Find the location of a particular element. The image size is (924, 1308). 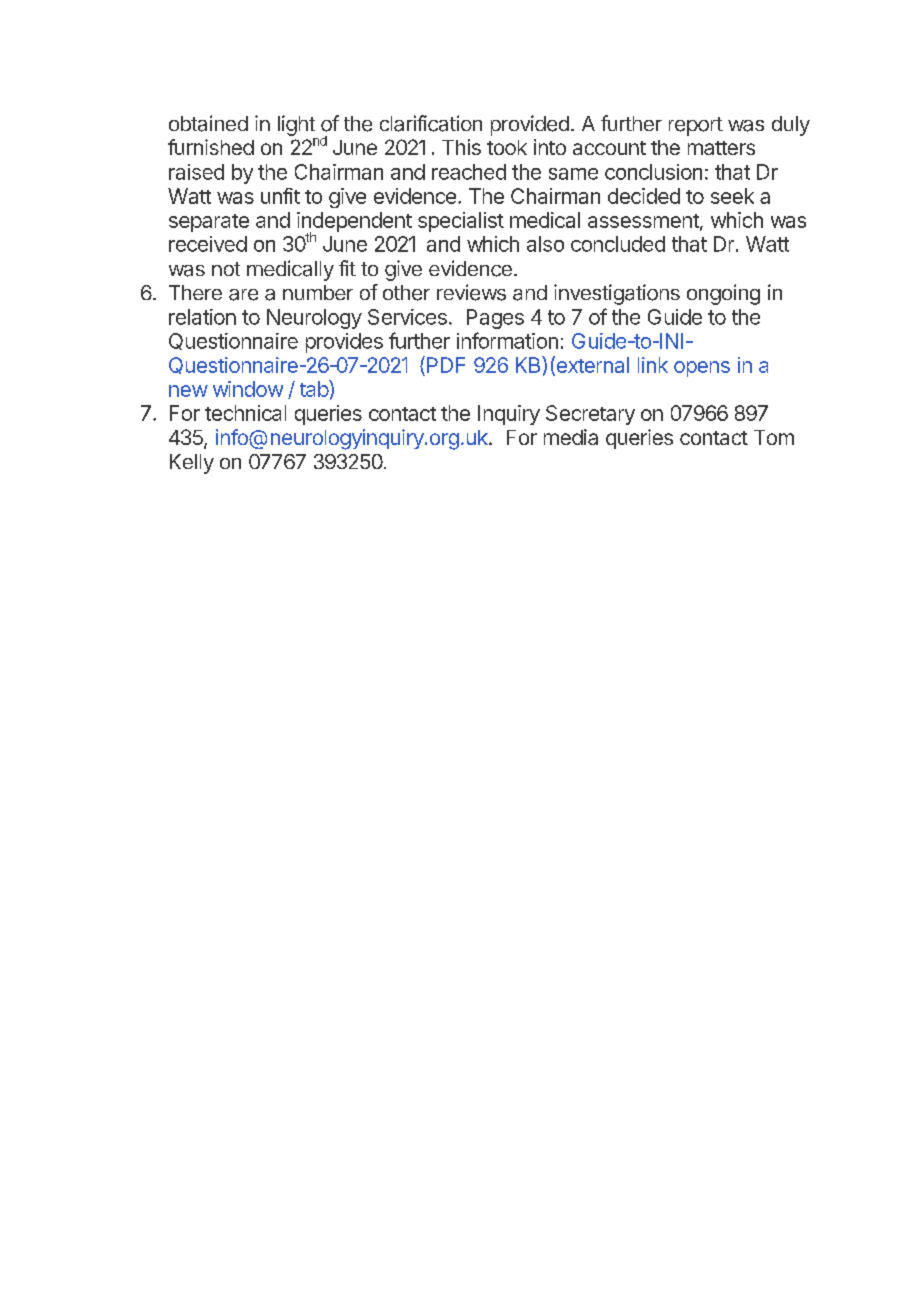

are is located at coordinates (243, 295).
